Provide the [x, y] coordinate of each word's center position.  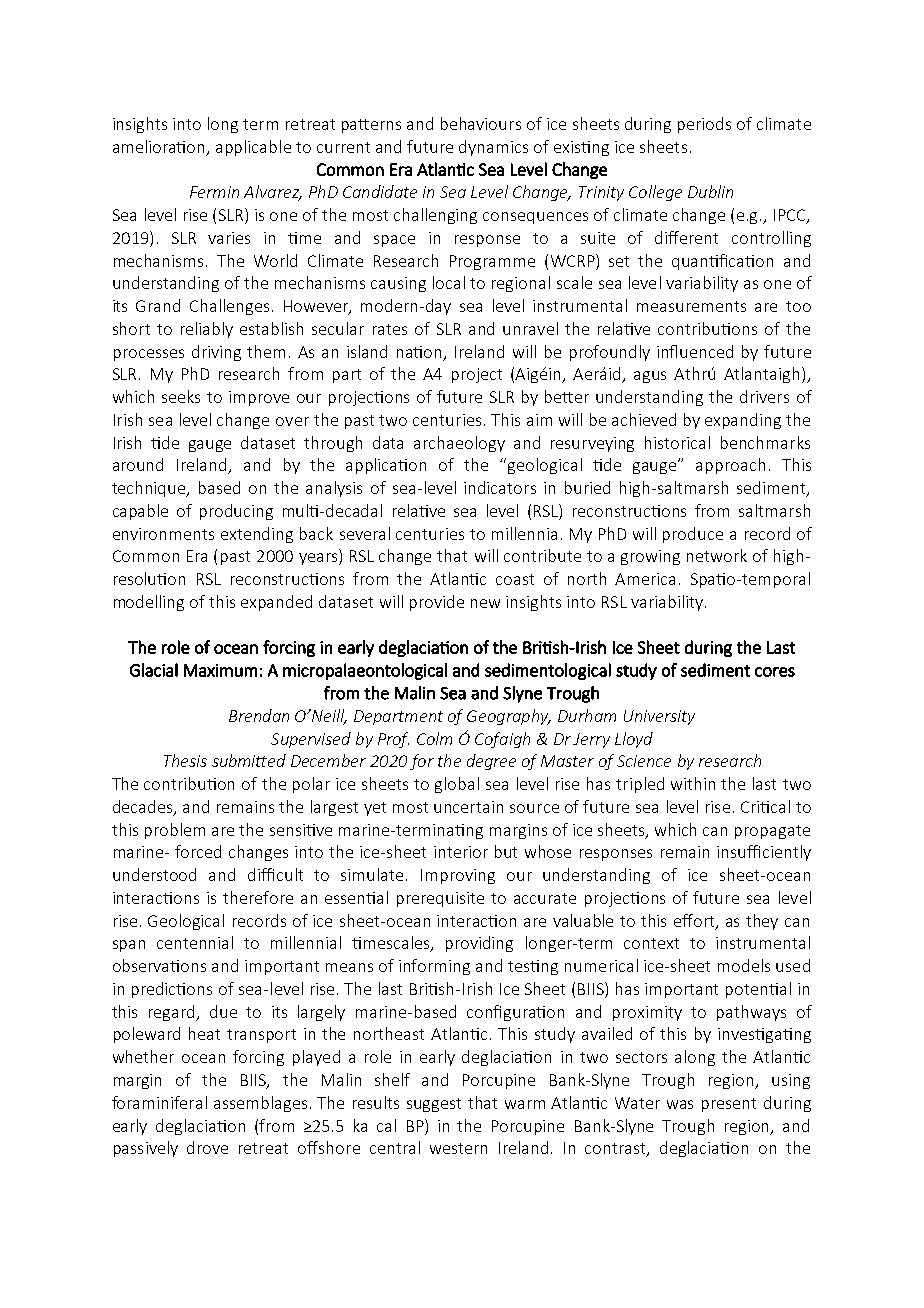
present [729, 1105]
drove [207, 1147]
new [485, 603]
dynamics [493, 148]
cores [775, 672]
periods [704, 125]
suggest [434, 1105]
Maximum [220, 670]
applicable [253, 148]
